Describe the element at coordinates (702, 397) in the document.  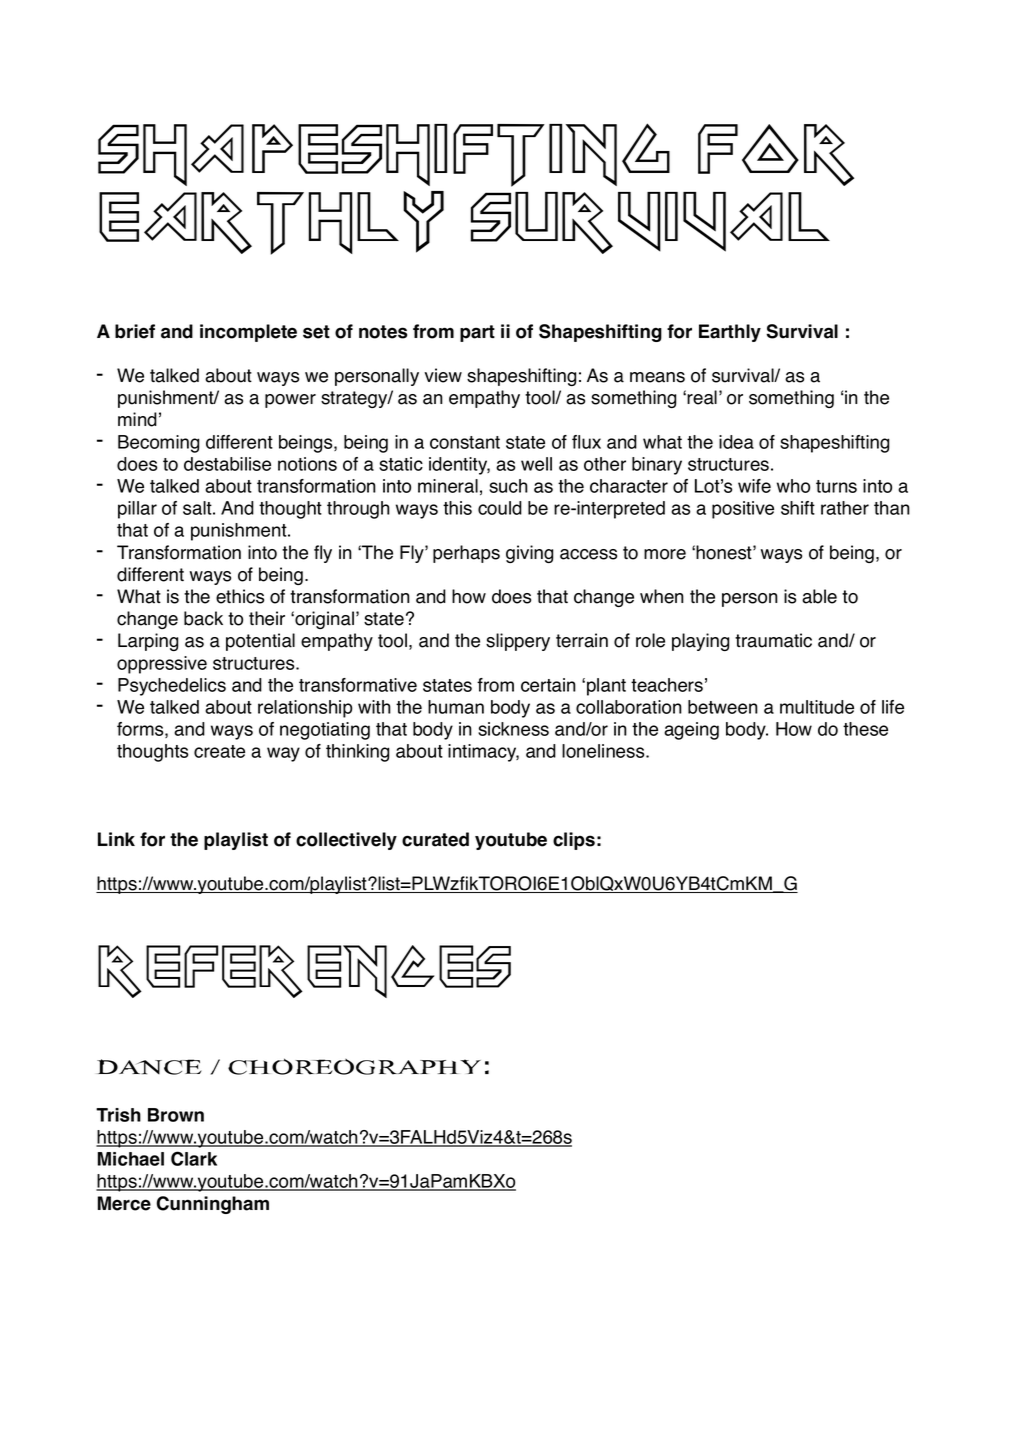
I see `real` at that location.
